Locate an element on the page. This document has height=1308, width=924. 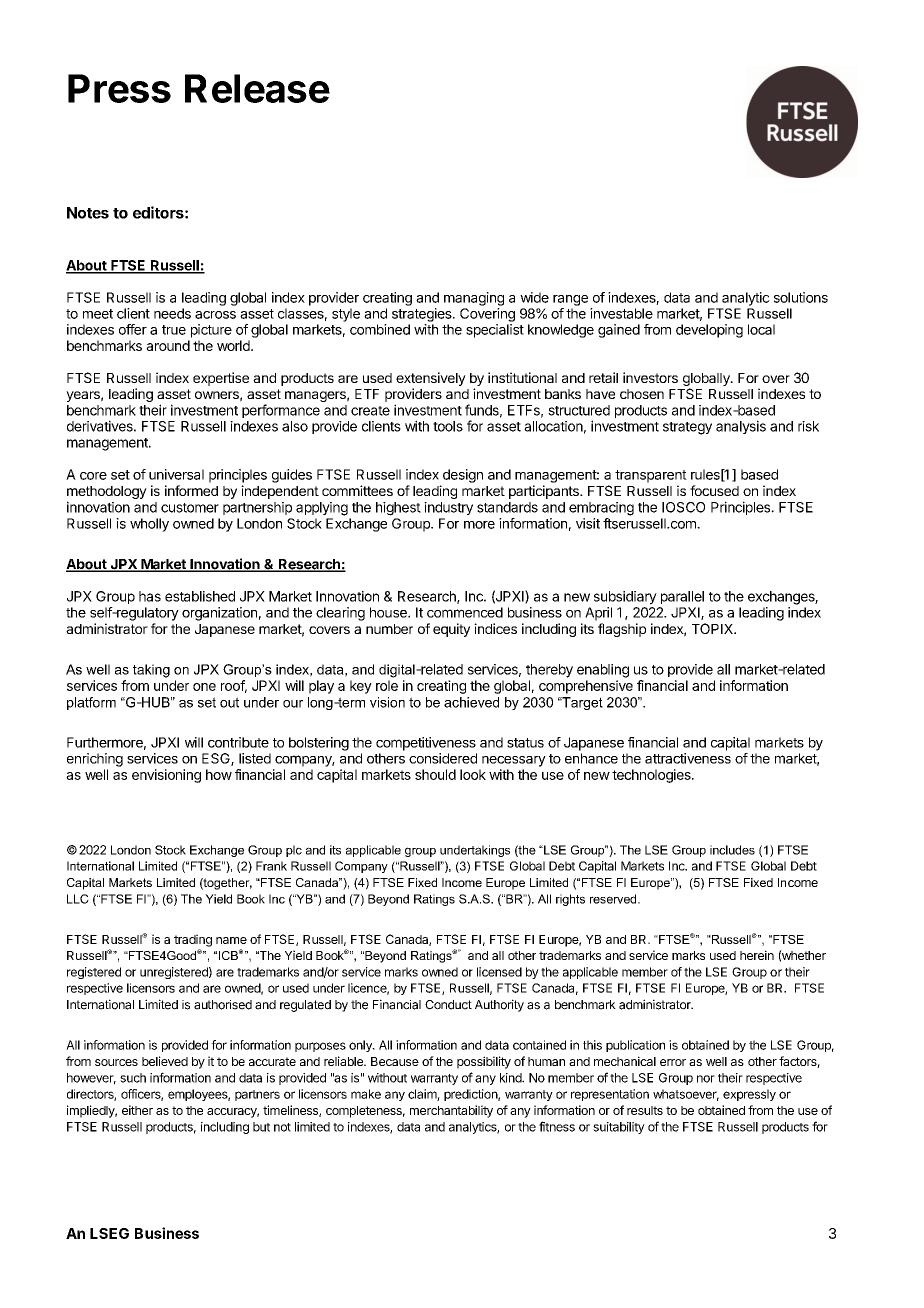
Release is located at coordinates (257, 88).
